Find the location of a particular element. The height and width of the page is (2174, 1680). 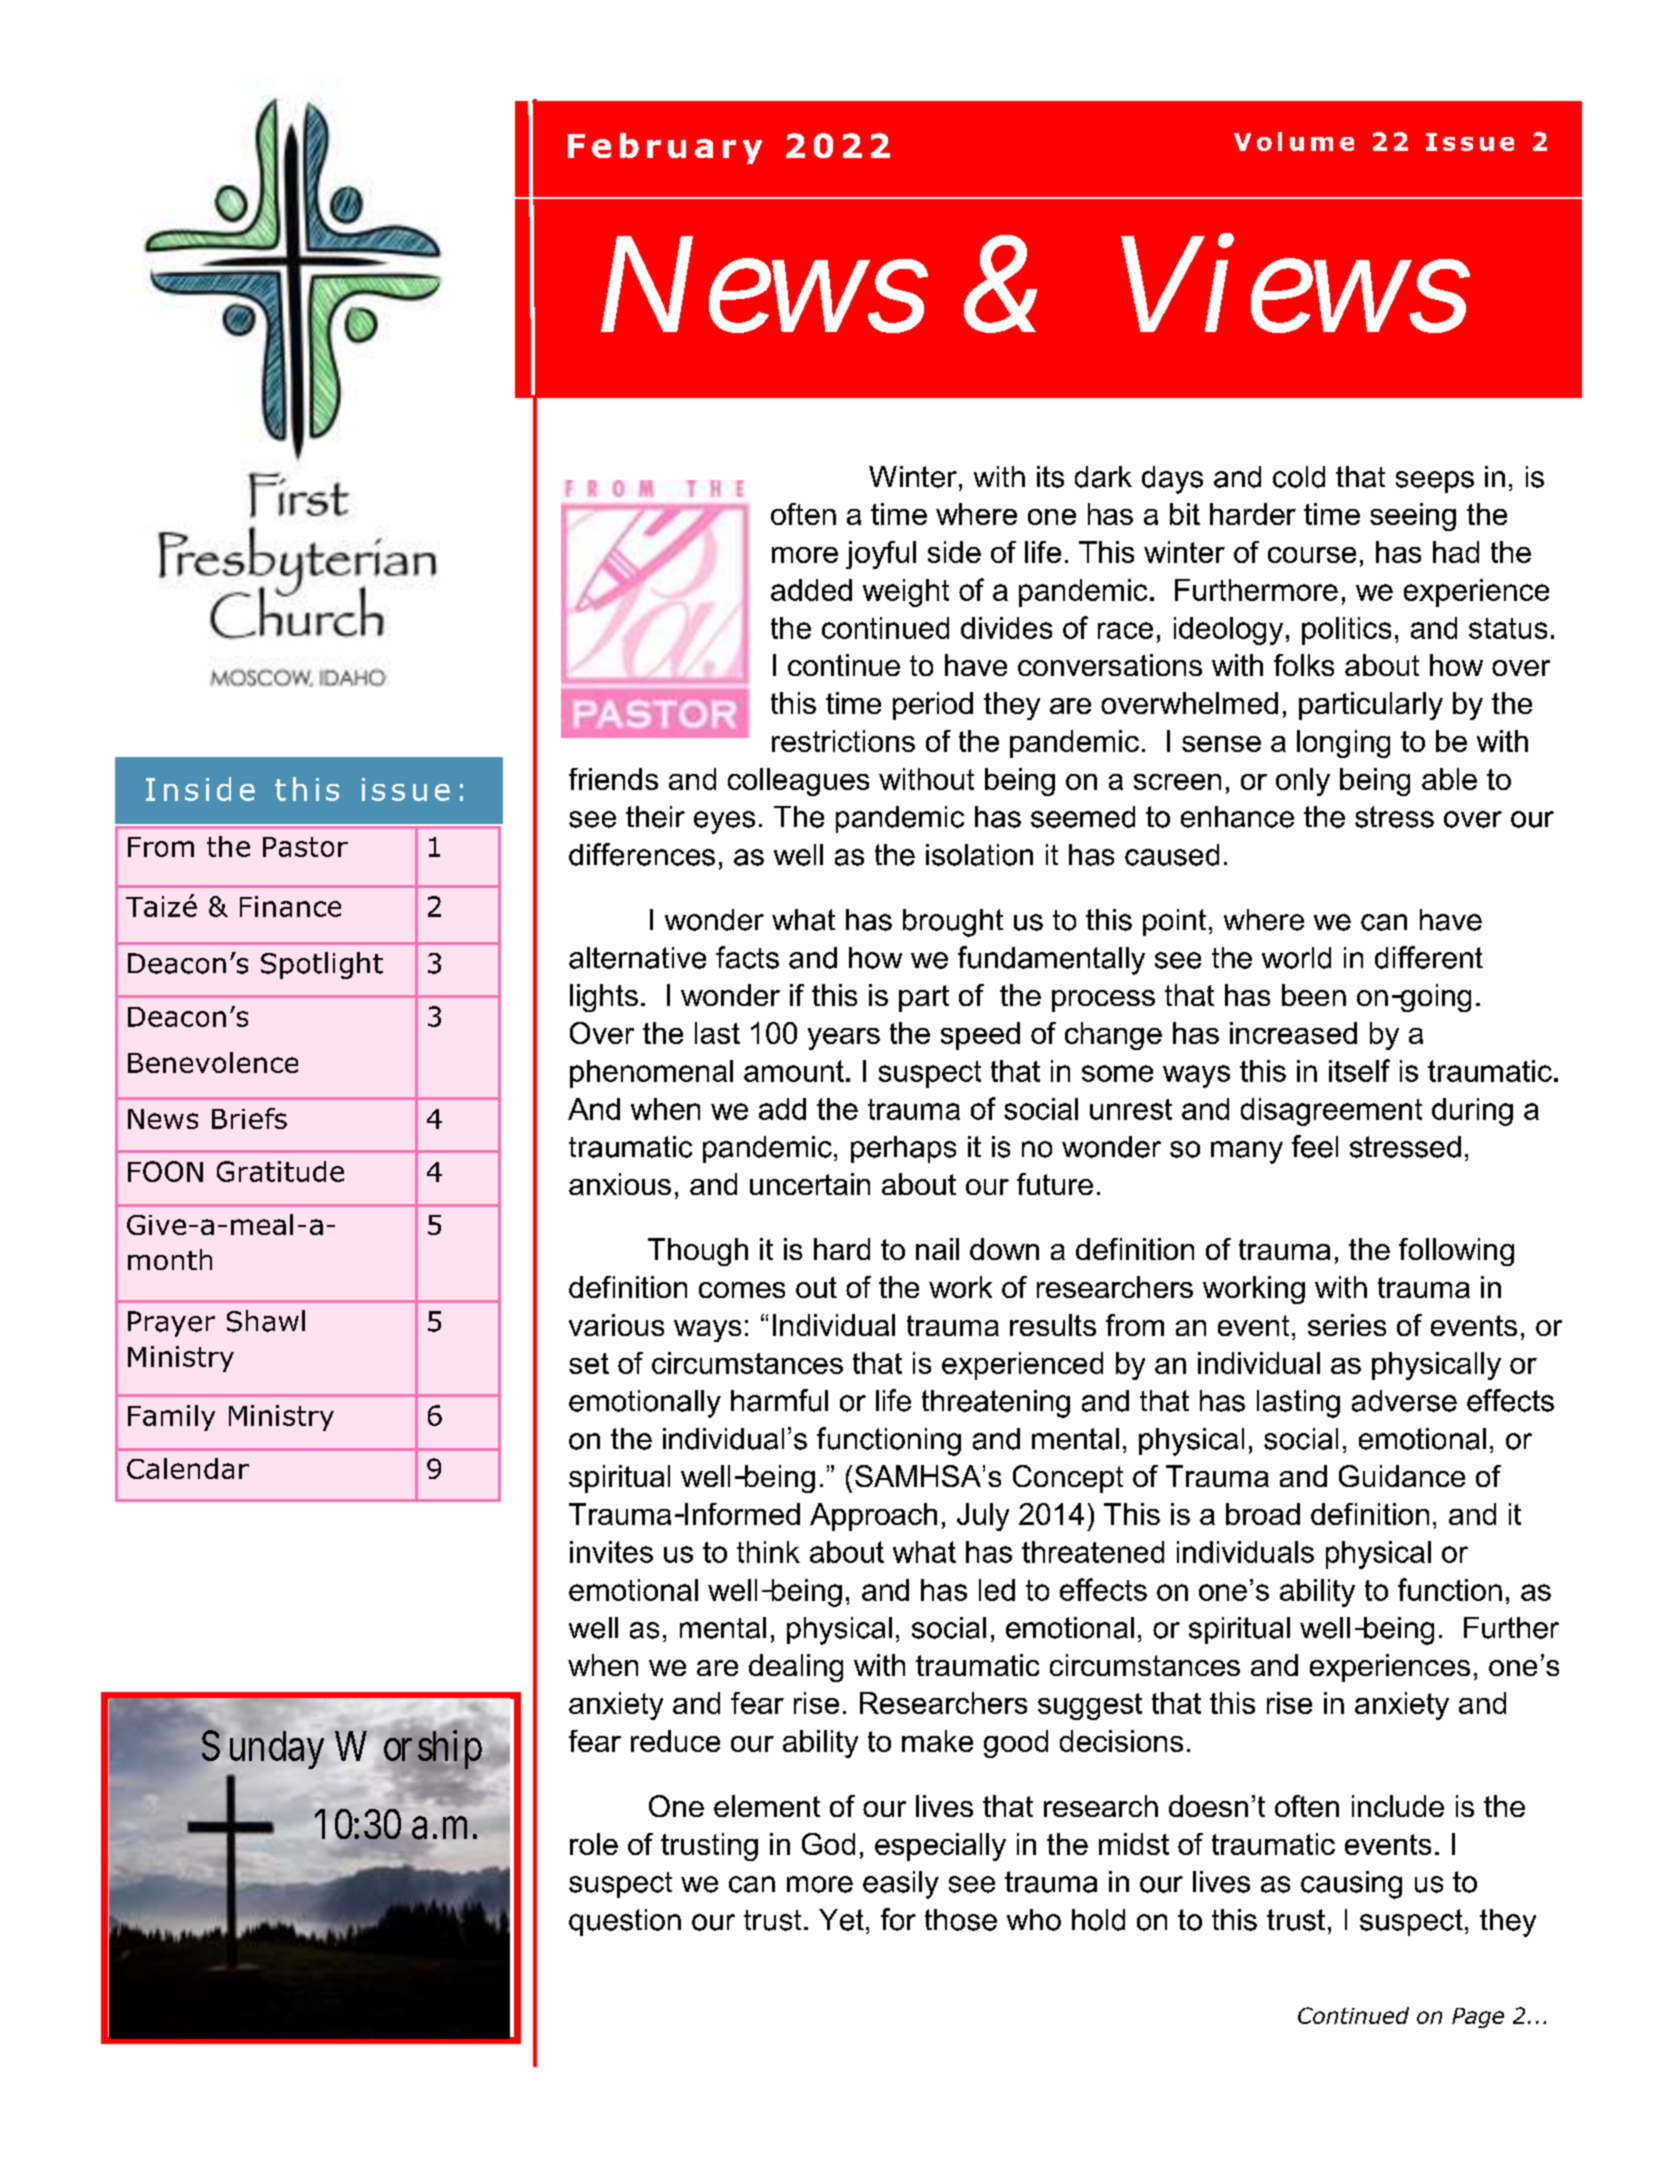

question is located at coordinates (625, 1922).
